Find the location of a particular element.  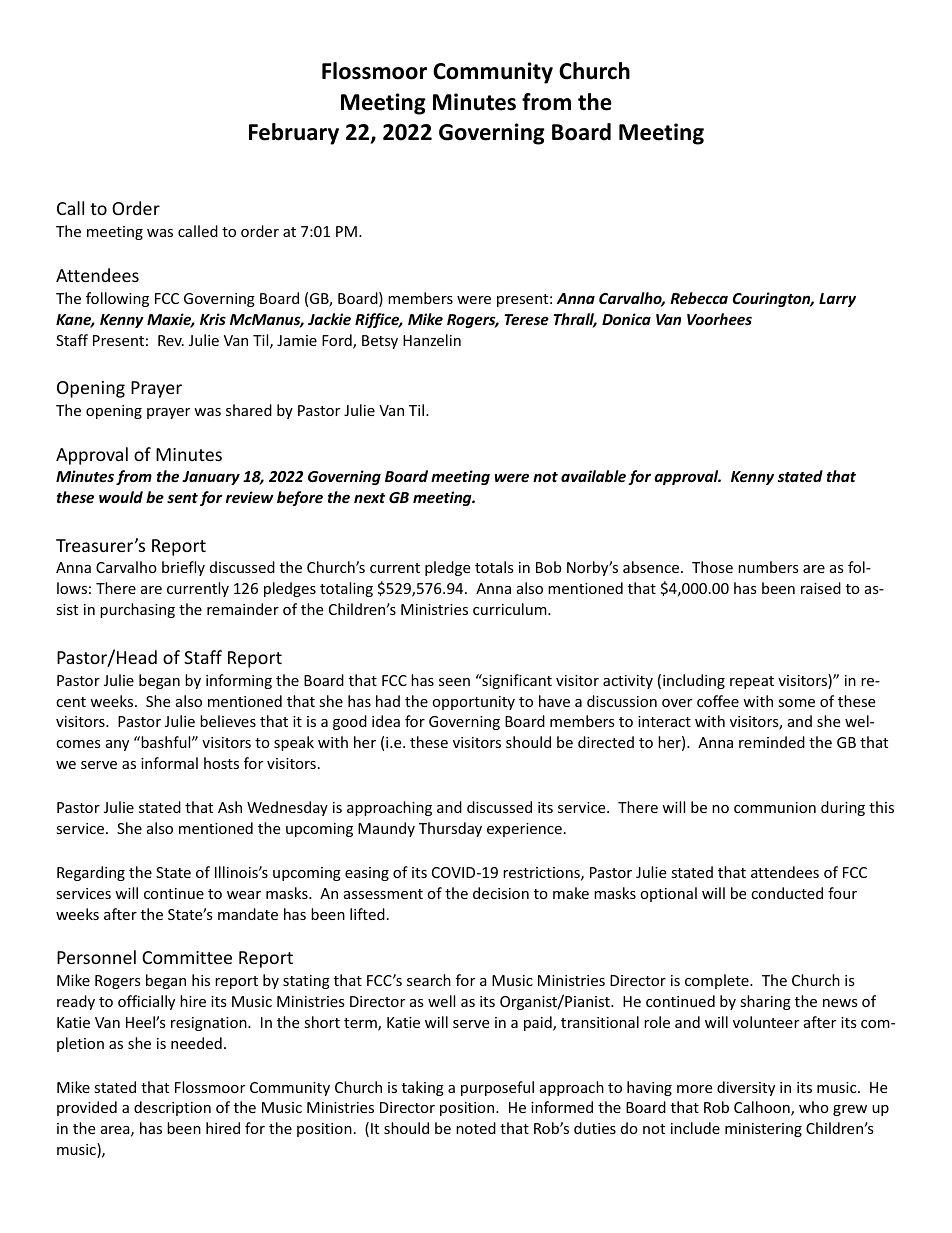

purchasing is located at coordinates (137, 610).
